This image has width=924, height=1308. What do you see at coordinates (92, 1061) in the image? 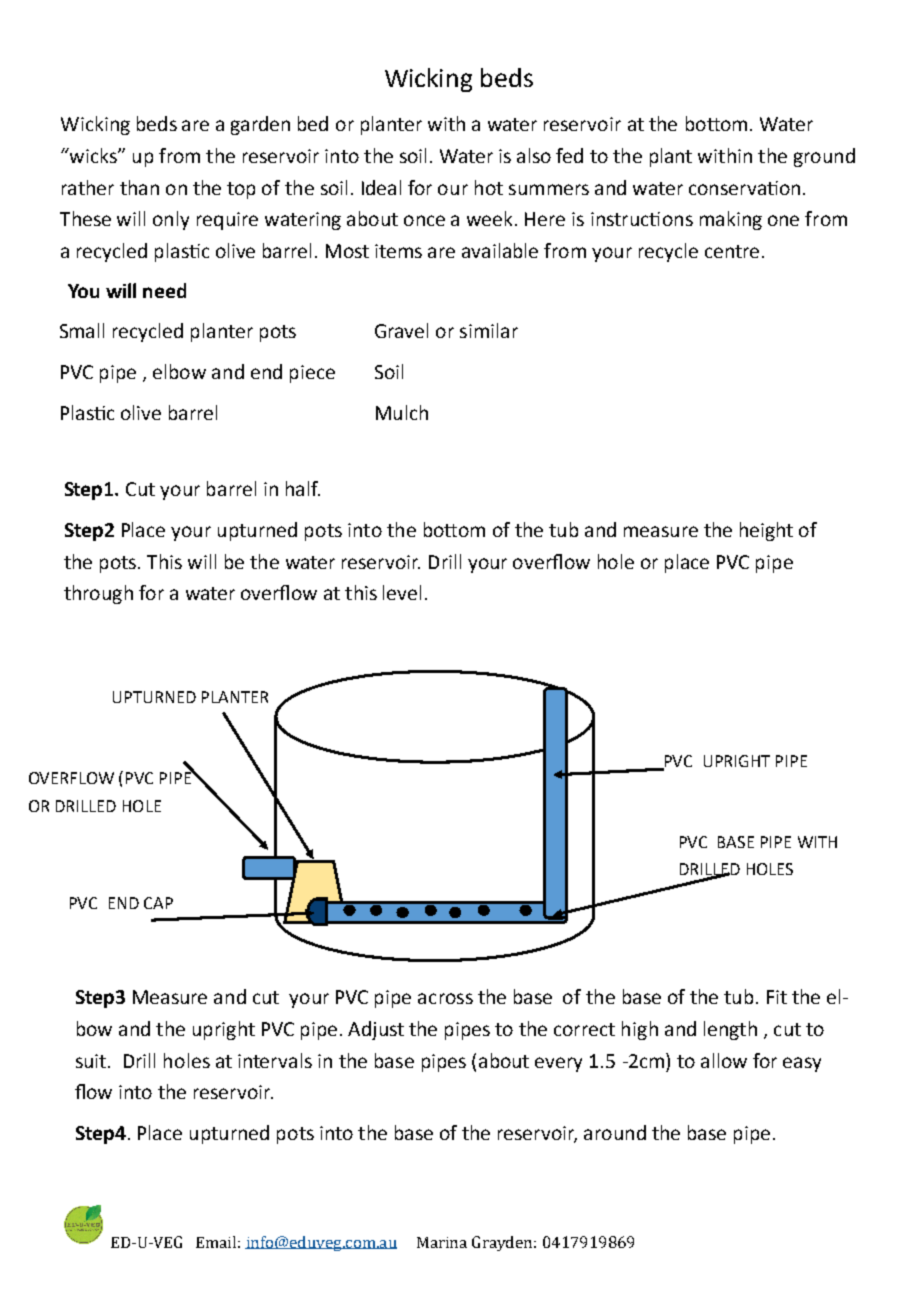
I see `suit` at bounding box center [92, 1061].
